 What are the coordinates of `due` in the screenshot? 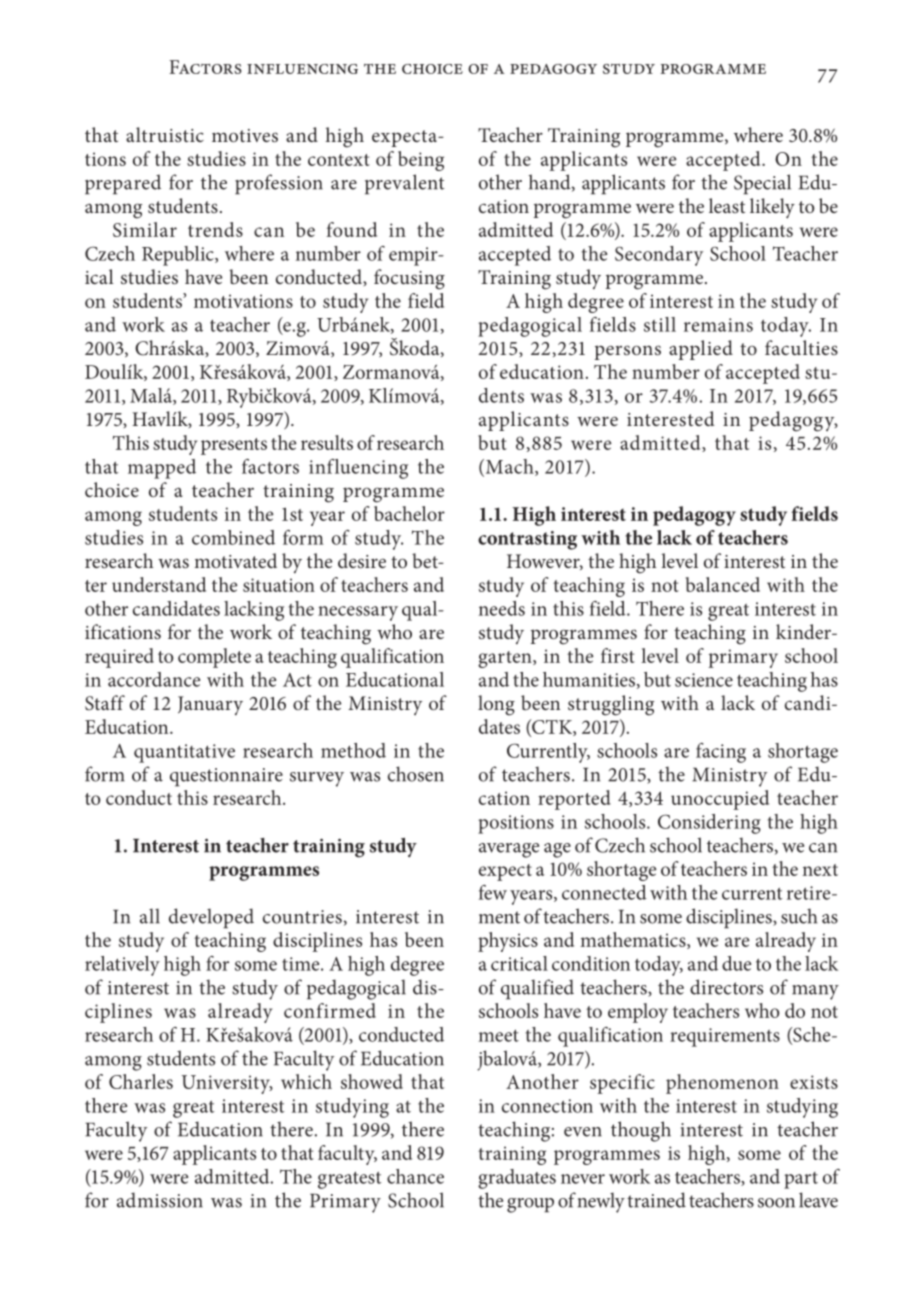 It's located at (736, 963).
